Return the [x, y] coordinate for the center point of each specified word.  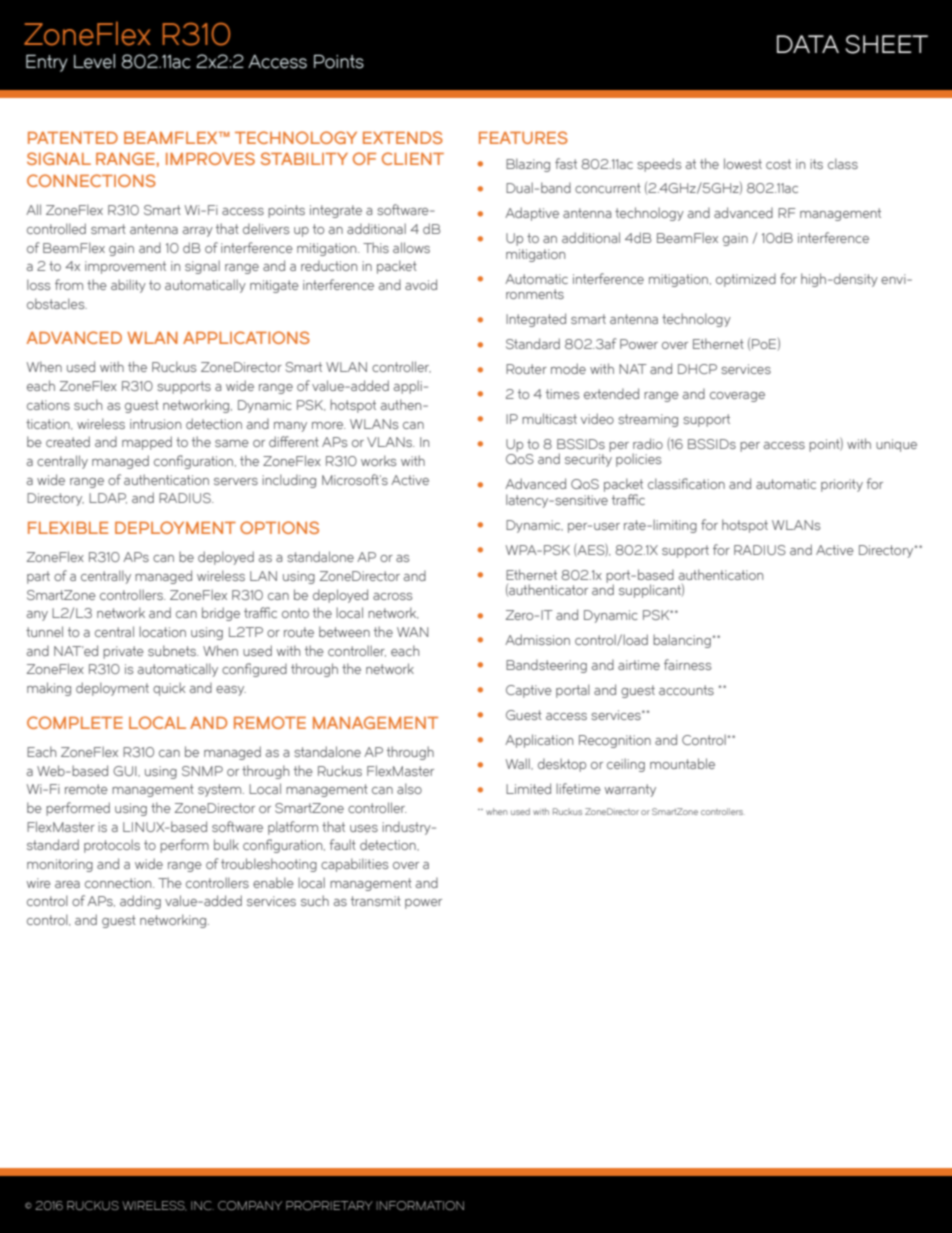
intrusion [155, 424]
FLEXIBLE [68, 528]
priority [842, 485]
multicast [549, 418]
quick [169, 689]
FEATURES [523, 137]
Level [94, 61]
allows [411, 247]
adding [140, 902]
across [392, 596]
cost [778, 164]
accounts [686, 690]
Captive [529, 691]
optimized [746, 280]
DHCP [697, 369]
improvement [125, 267]
